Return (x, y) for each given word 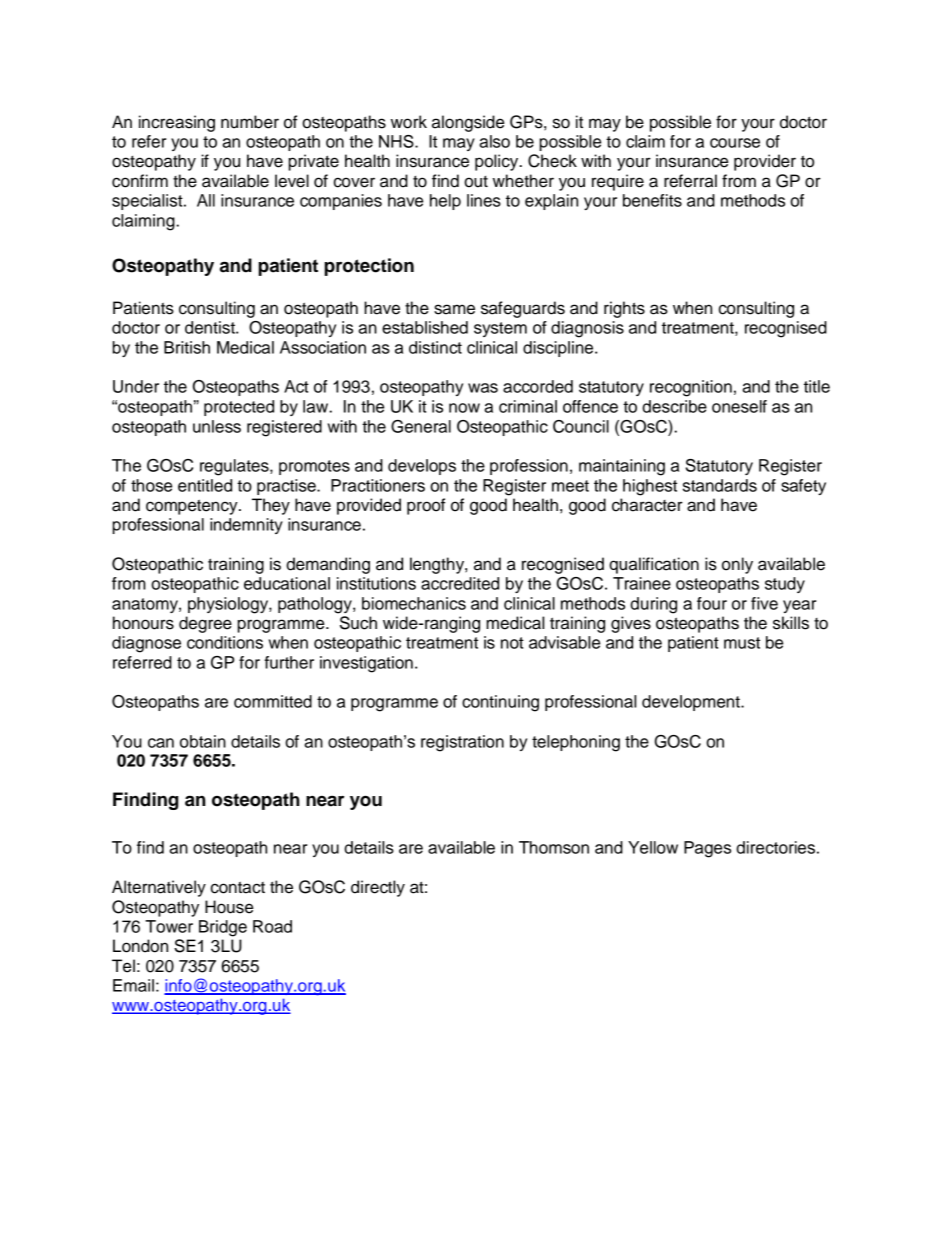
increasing (177, 123)
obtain (203, 741)
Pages (707, 849)
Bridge (223, 928)
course (735, 143)
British (187, 347)
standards (720, 485)
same (454, 309)
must (742, 643)
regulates (235, 467)
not (512, 643)
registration (462, 743)
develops (422, 467)
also (494, 141)
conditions (225, 642)
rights (624, 309)
